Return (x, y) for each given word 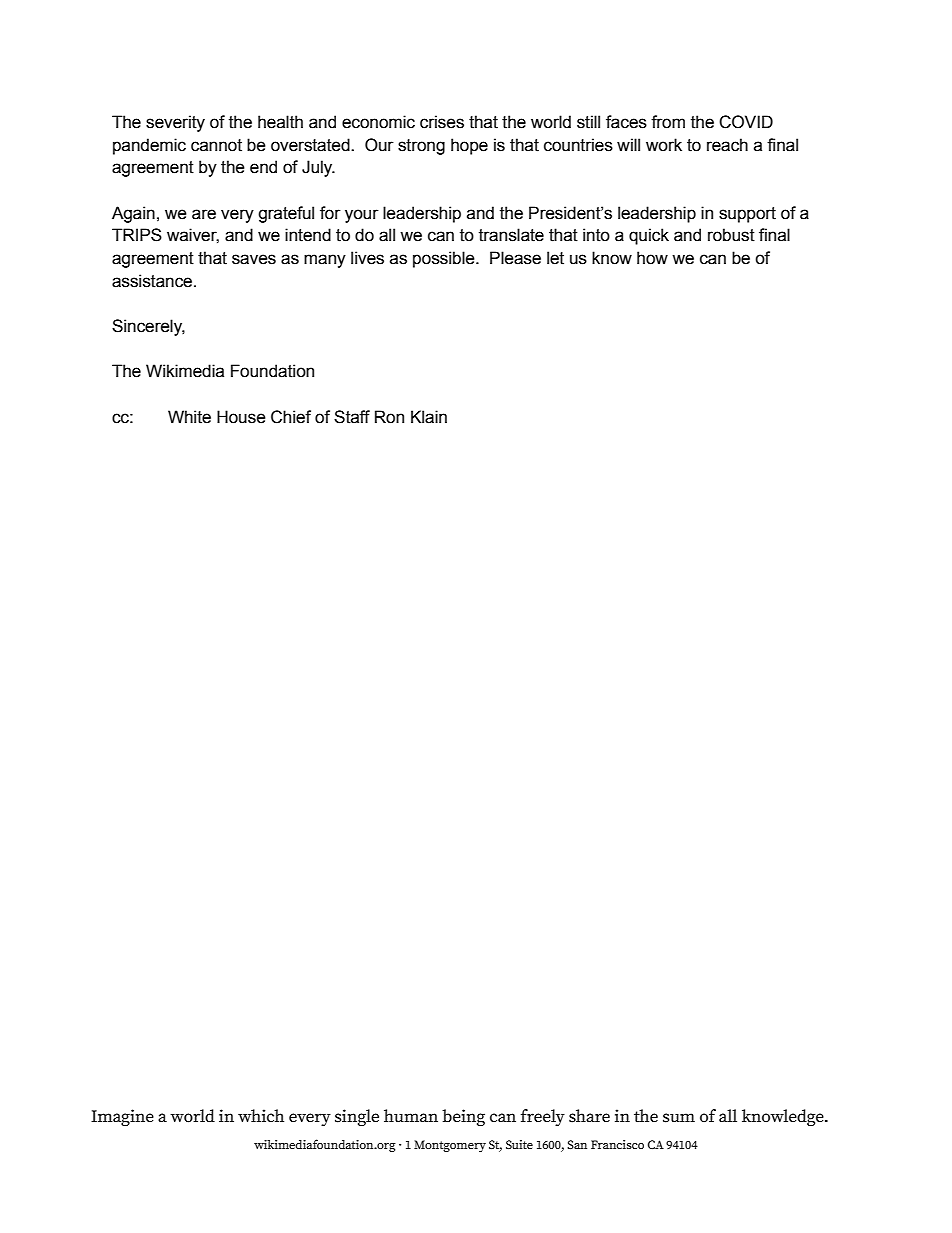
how (652, 258)
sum (679, 1118)
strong (421, 147)
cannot (216, 145)
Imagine (122, 1117)
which (261, 1116)
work (664, 145)
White (189, 417)
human (411, 1116)
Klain (429, 417)
